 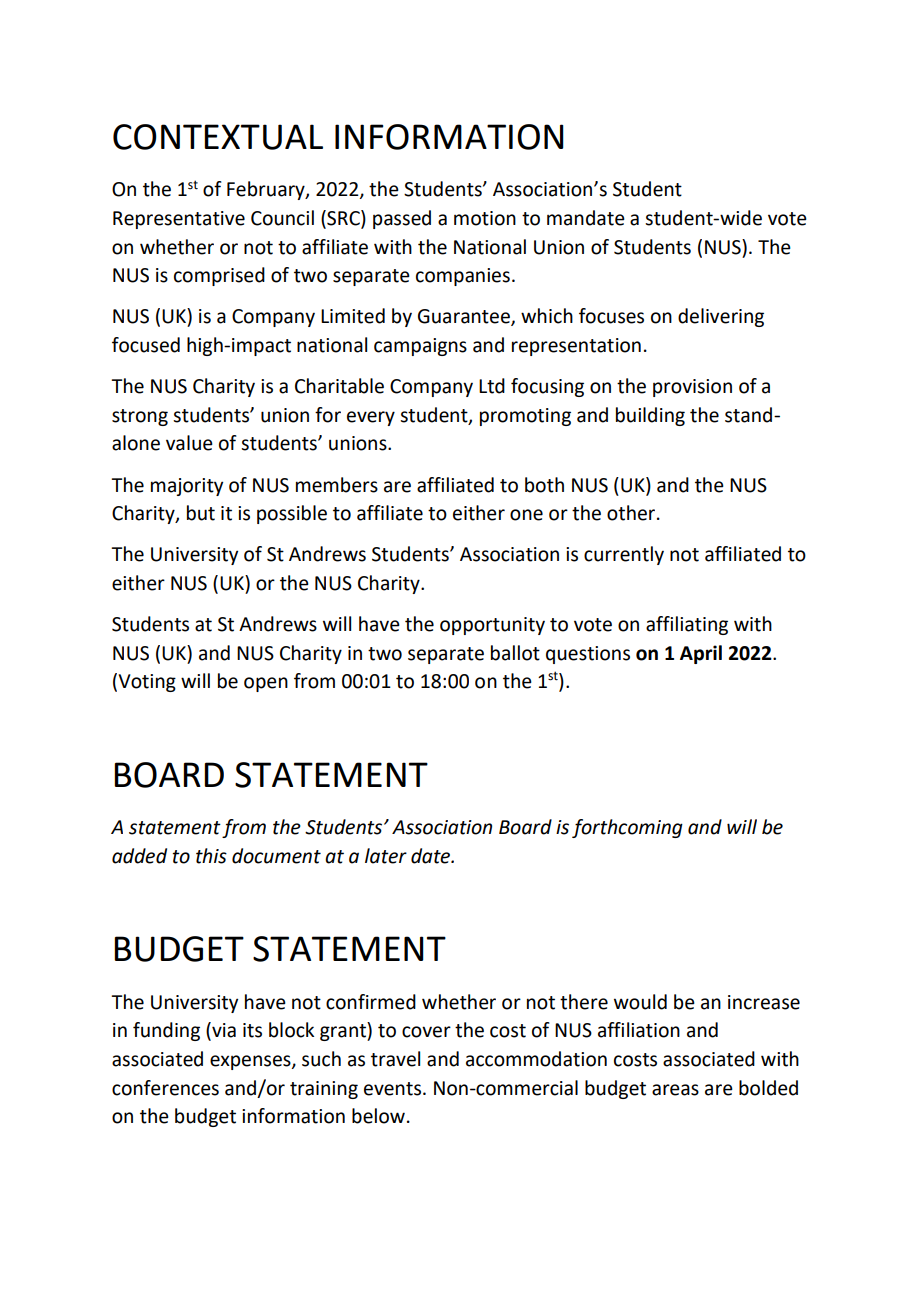 I want to click on strong, so click(x=140, y=417).
